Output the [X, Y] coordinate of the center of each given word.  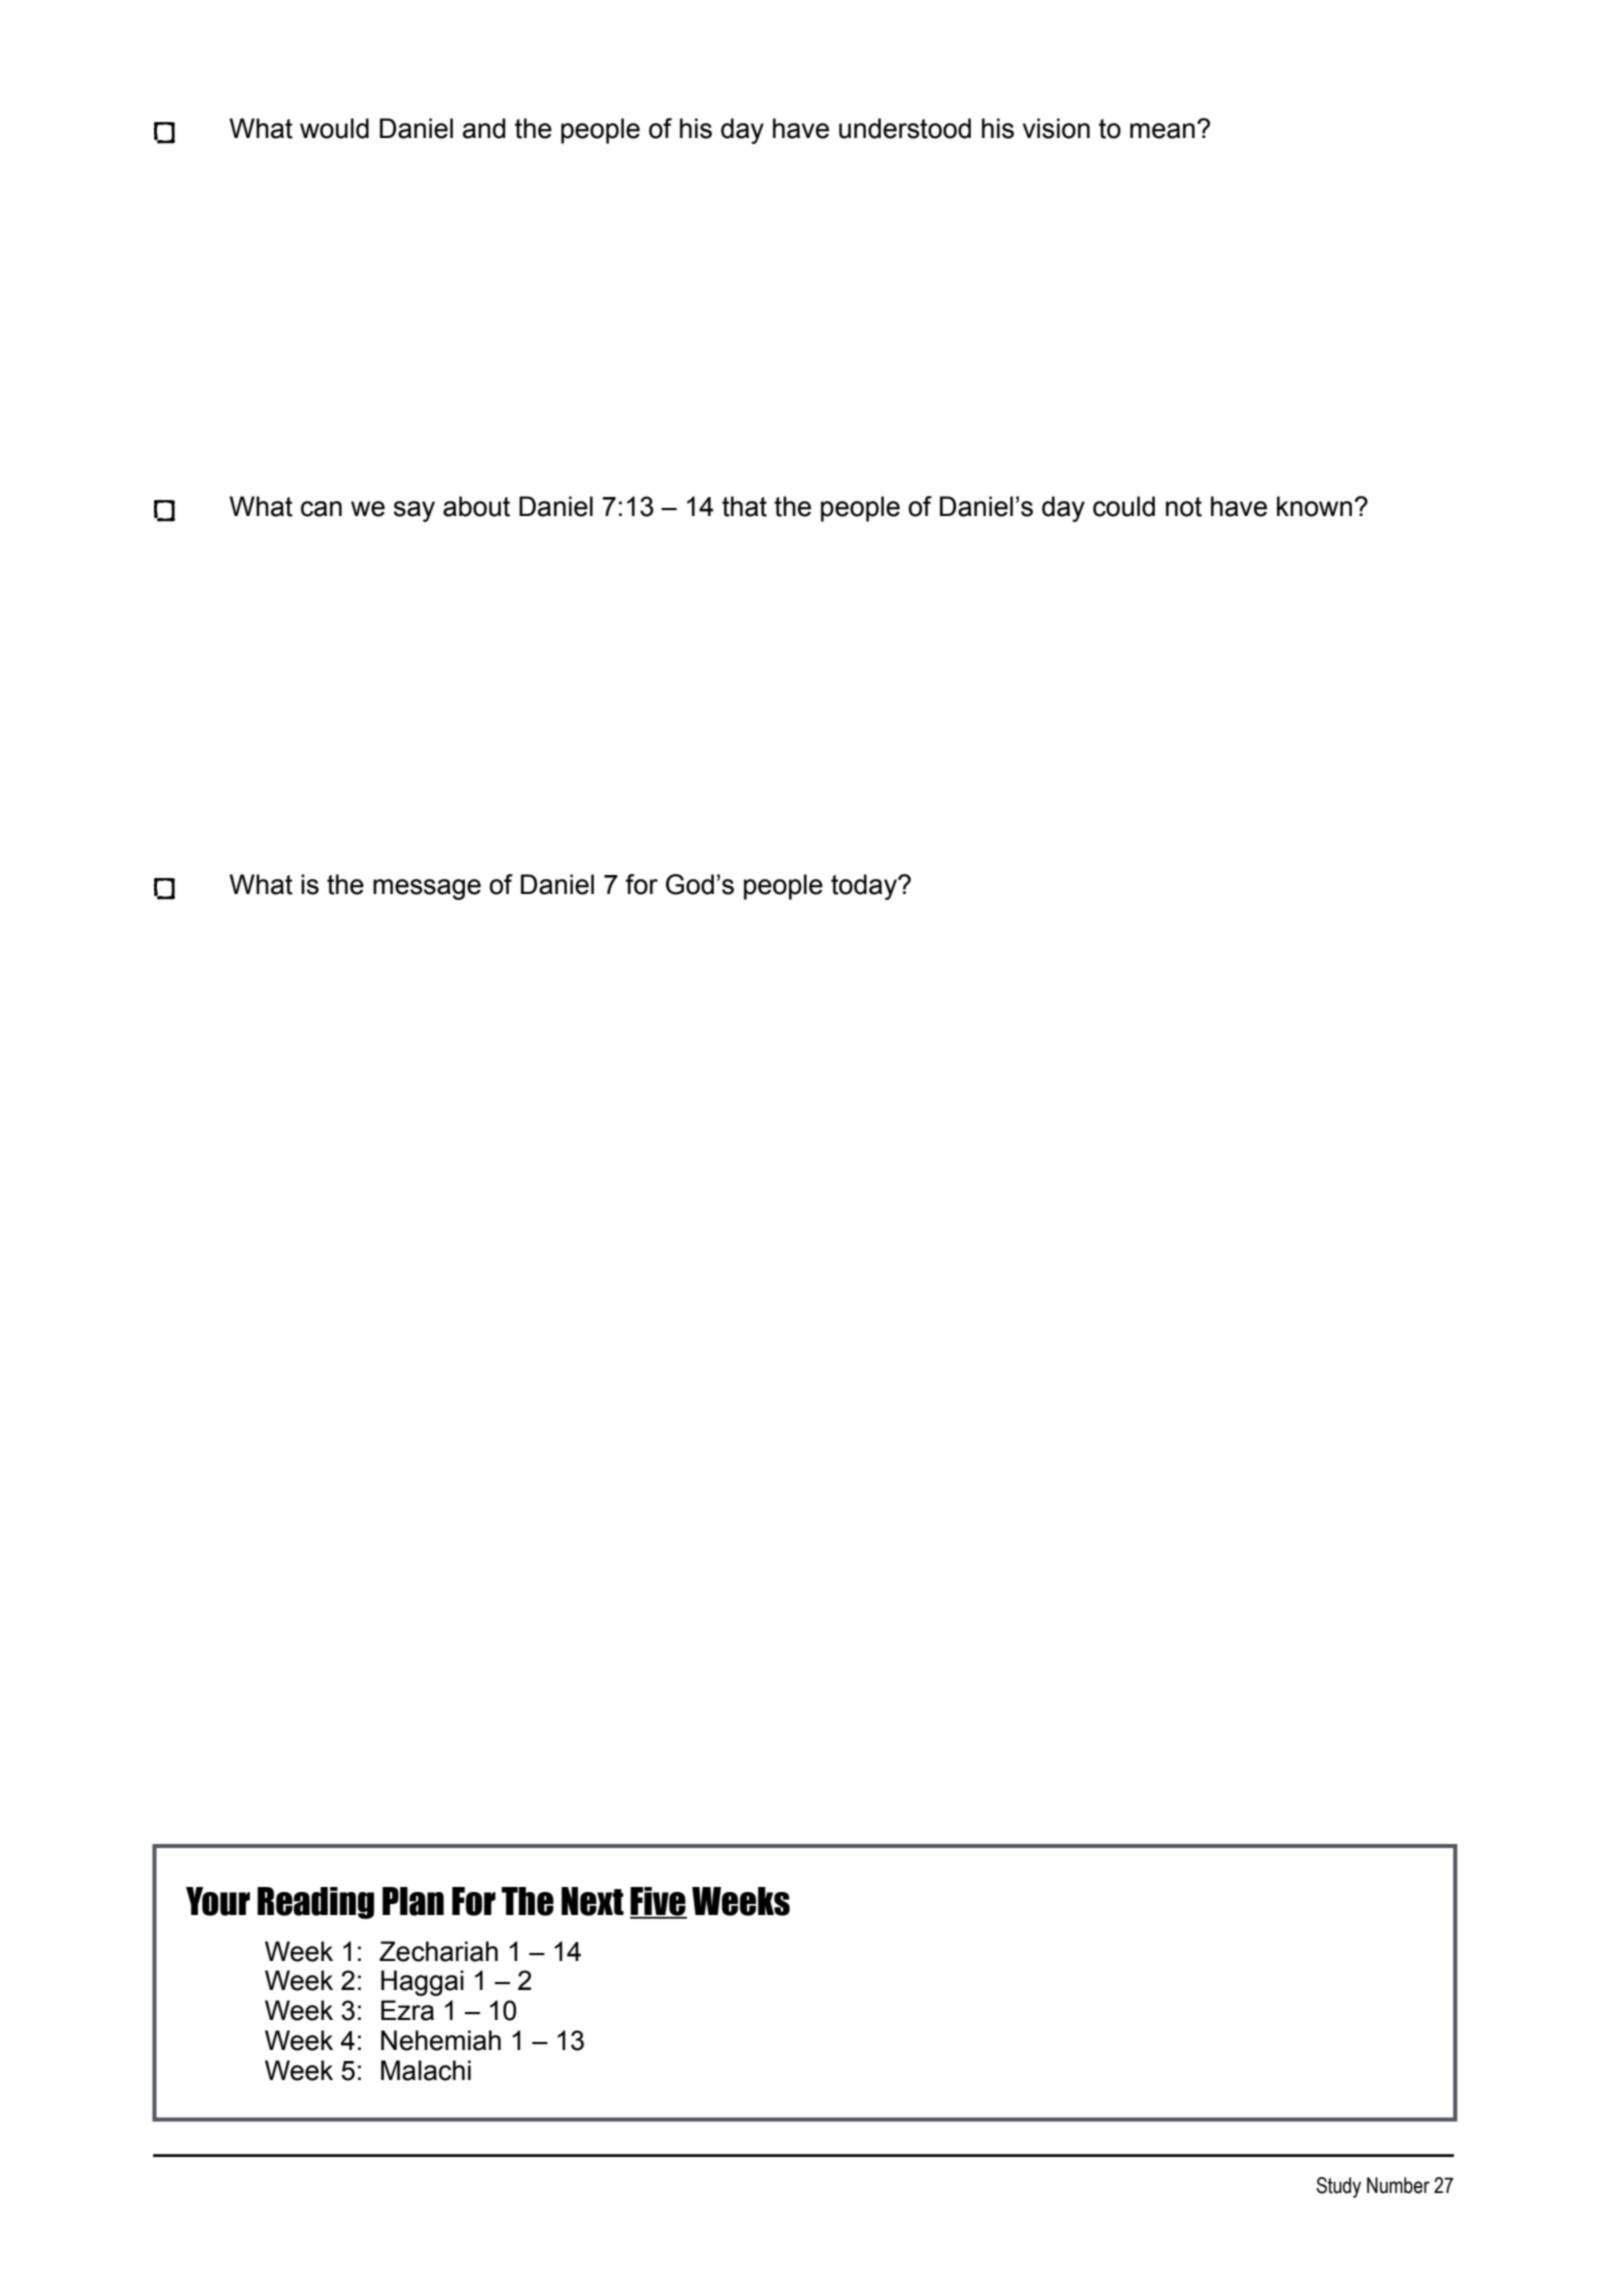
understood [905, 128]
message [427, 889]
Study [1338, 2187]
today [865, 887]
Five [658, 1902]
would [334, 128]
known [1314, 506]
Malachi [426, 2070]
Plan [413, 1901]
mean [1162, 131]
